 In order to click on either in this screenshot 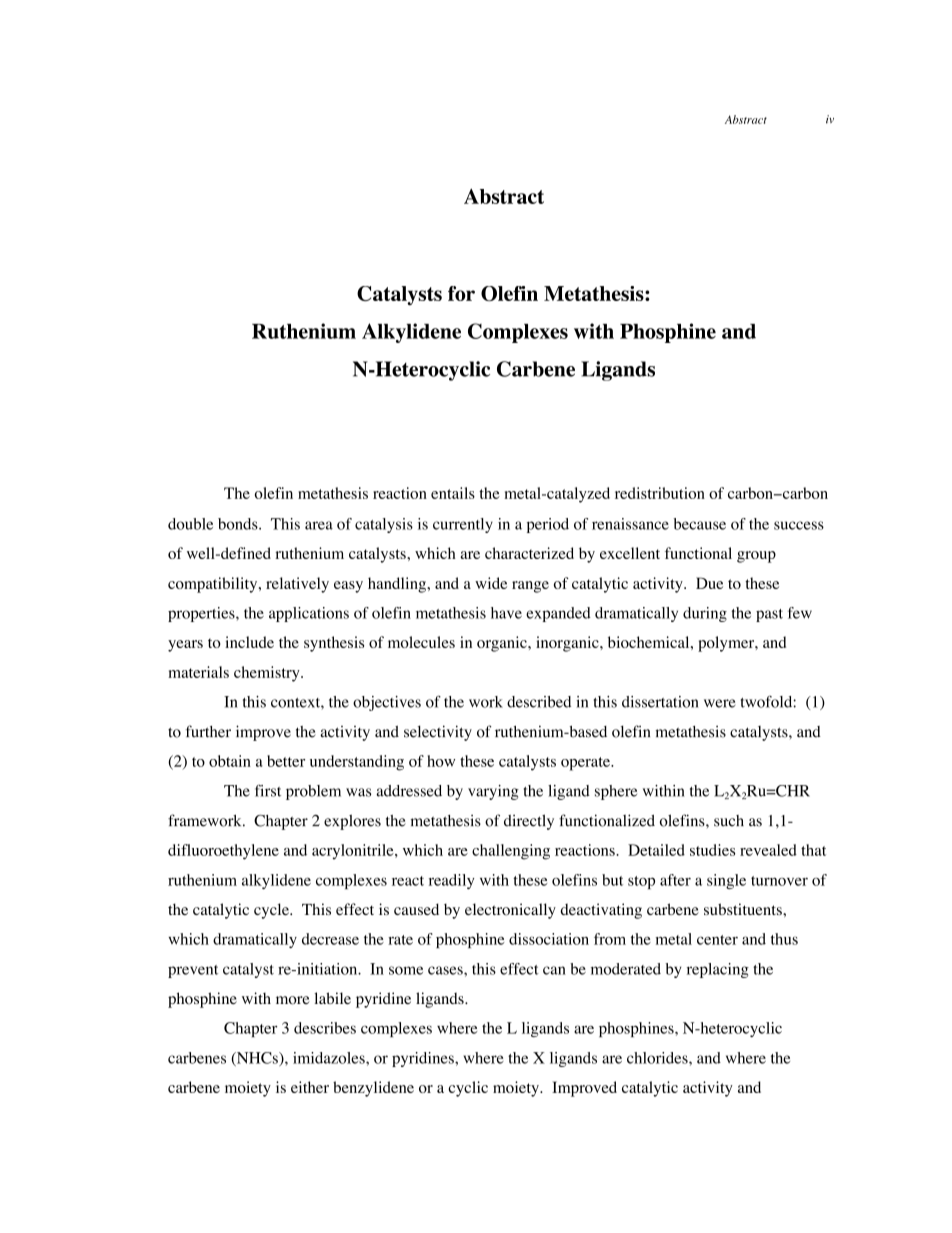, I will do `click(310, 1087)`.
